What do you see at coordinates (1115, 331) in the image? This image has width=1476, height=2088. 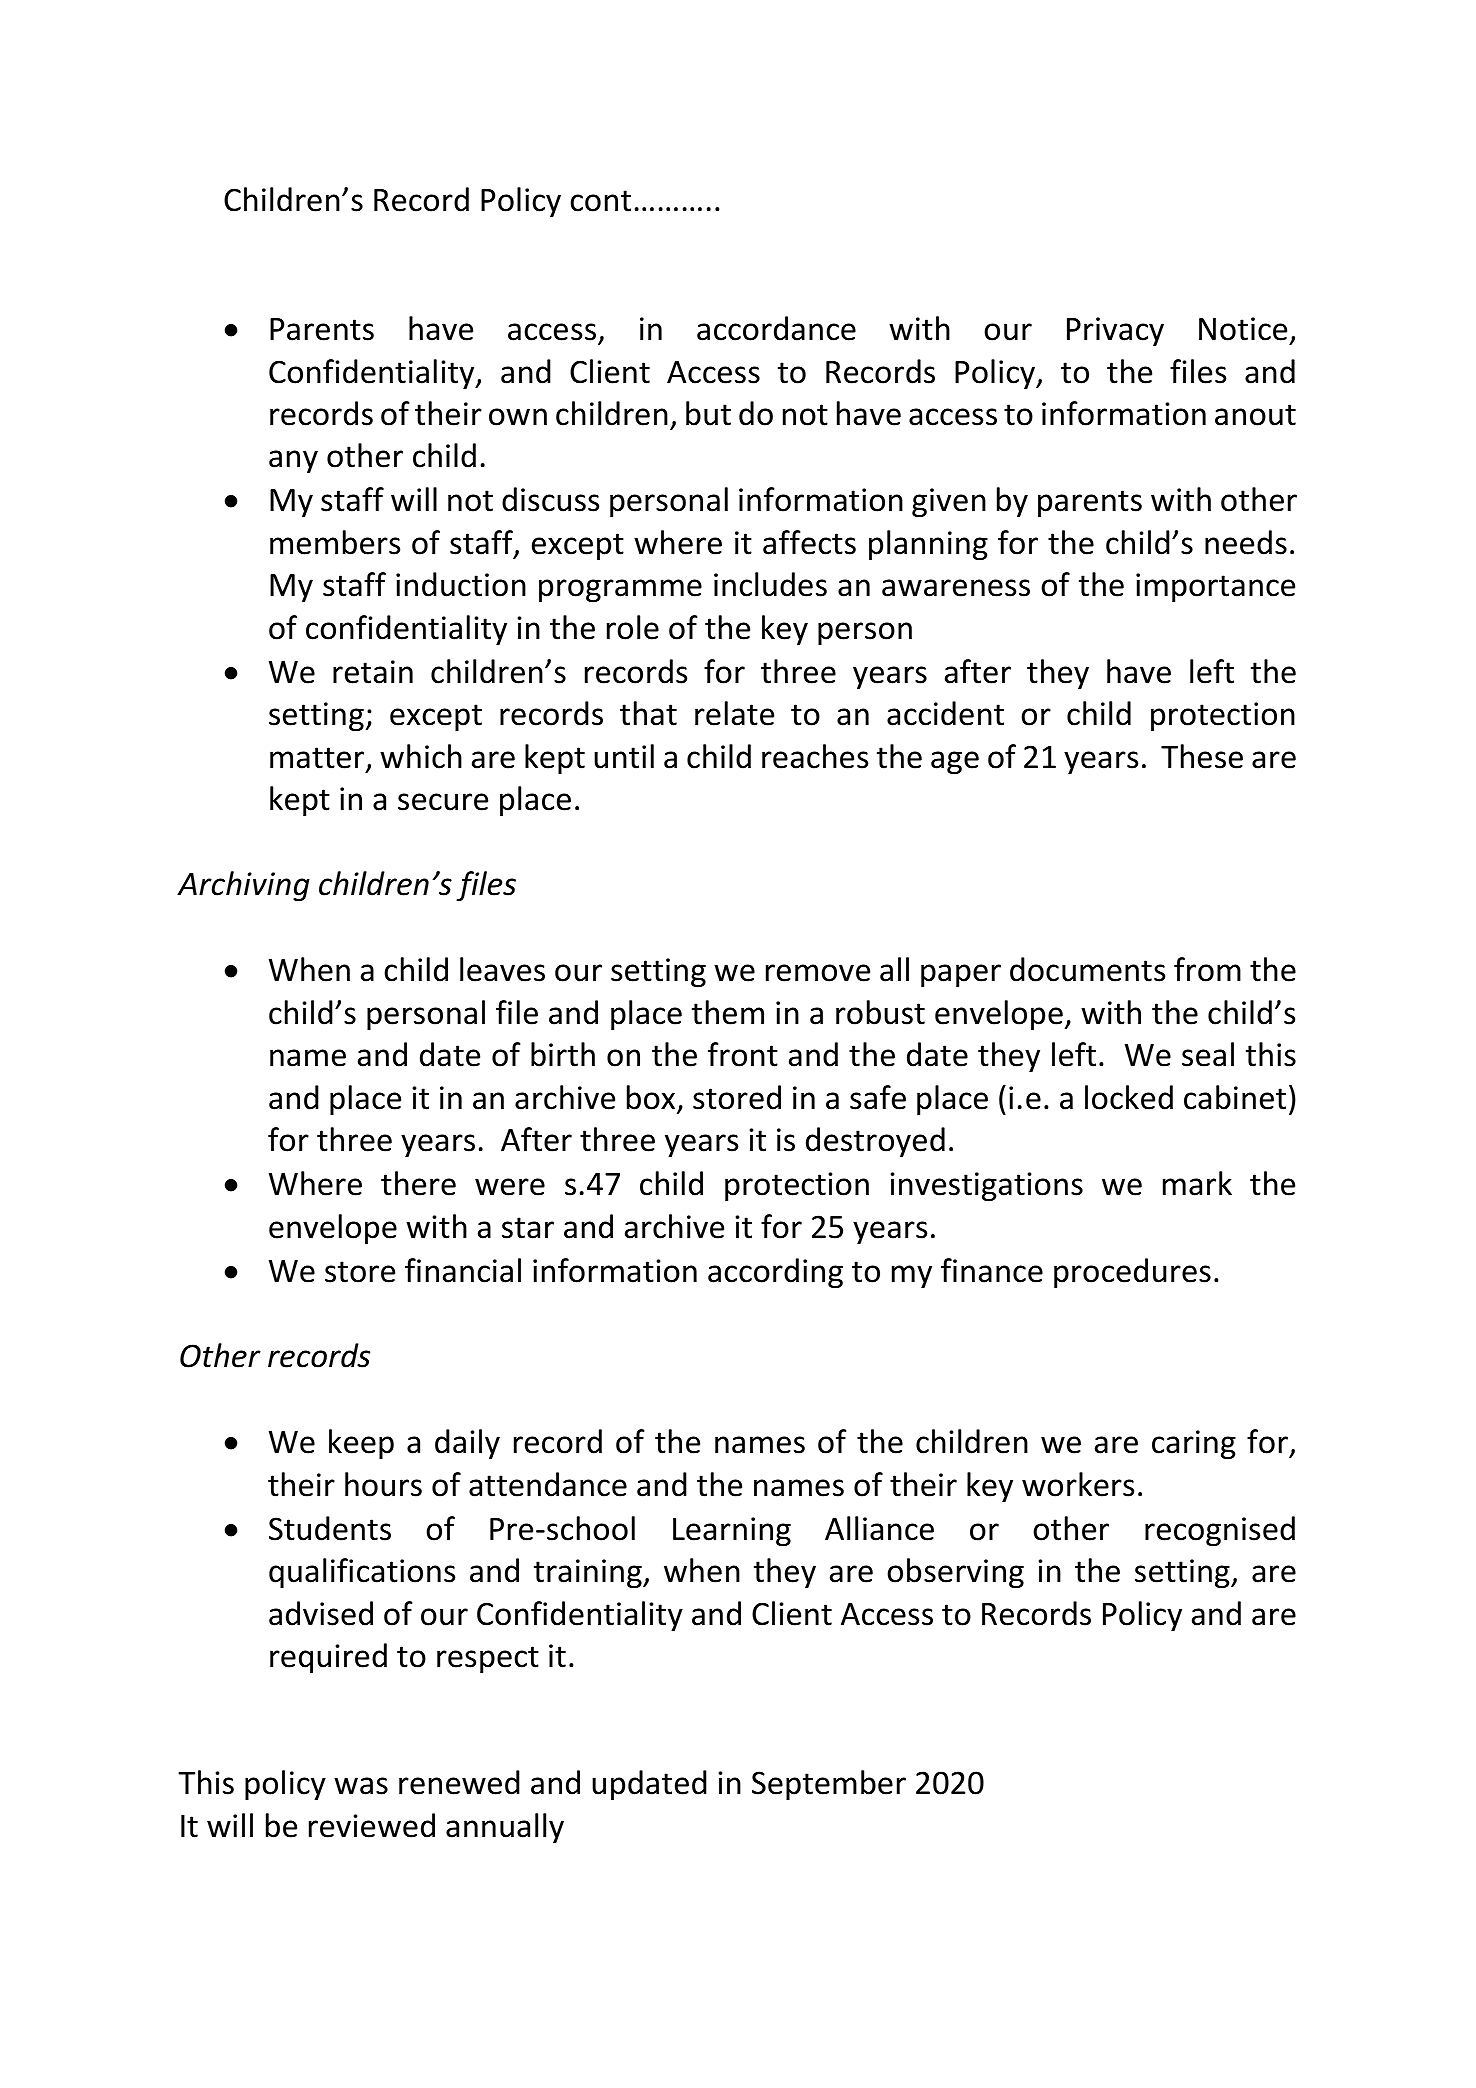 I see `Privacy` at bounding box center [1115, 331].
